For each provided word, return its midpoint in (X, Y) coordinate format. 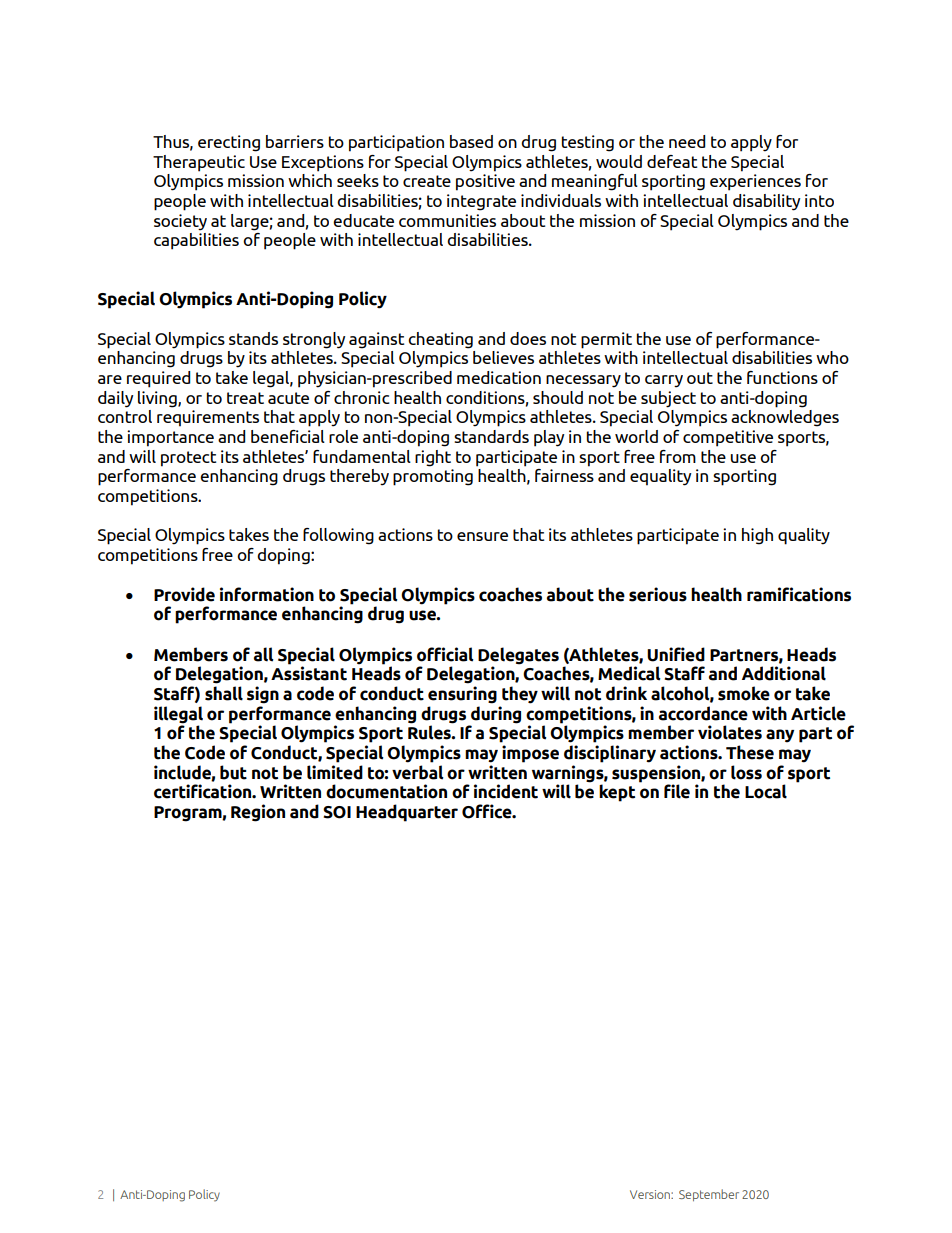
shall (224, 693)
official (445, 654)
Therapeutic (199, 163)
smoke (744, 693)
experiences (755, 182)
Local (766, 791)
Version (651, 1194)
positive (485, 182)
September (709, 1195)
